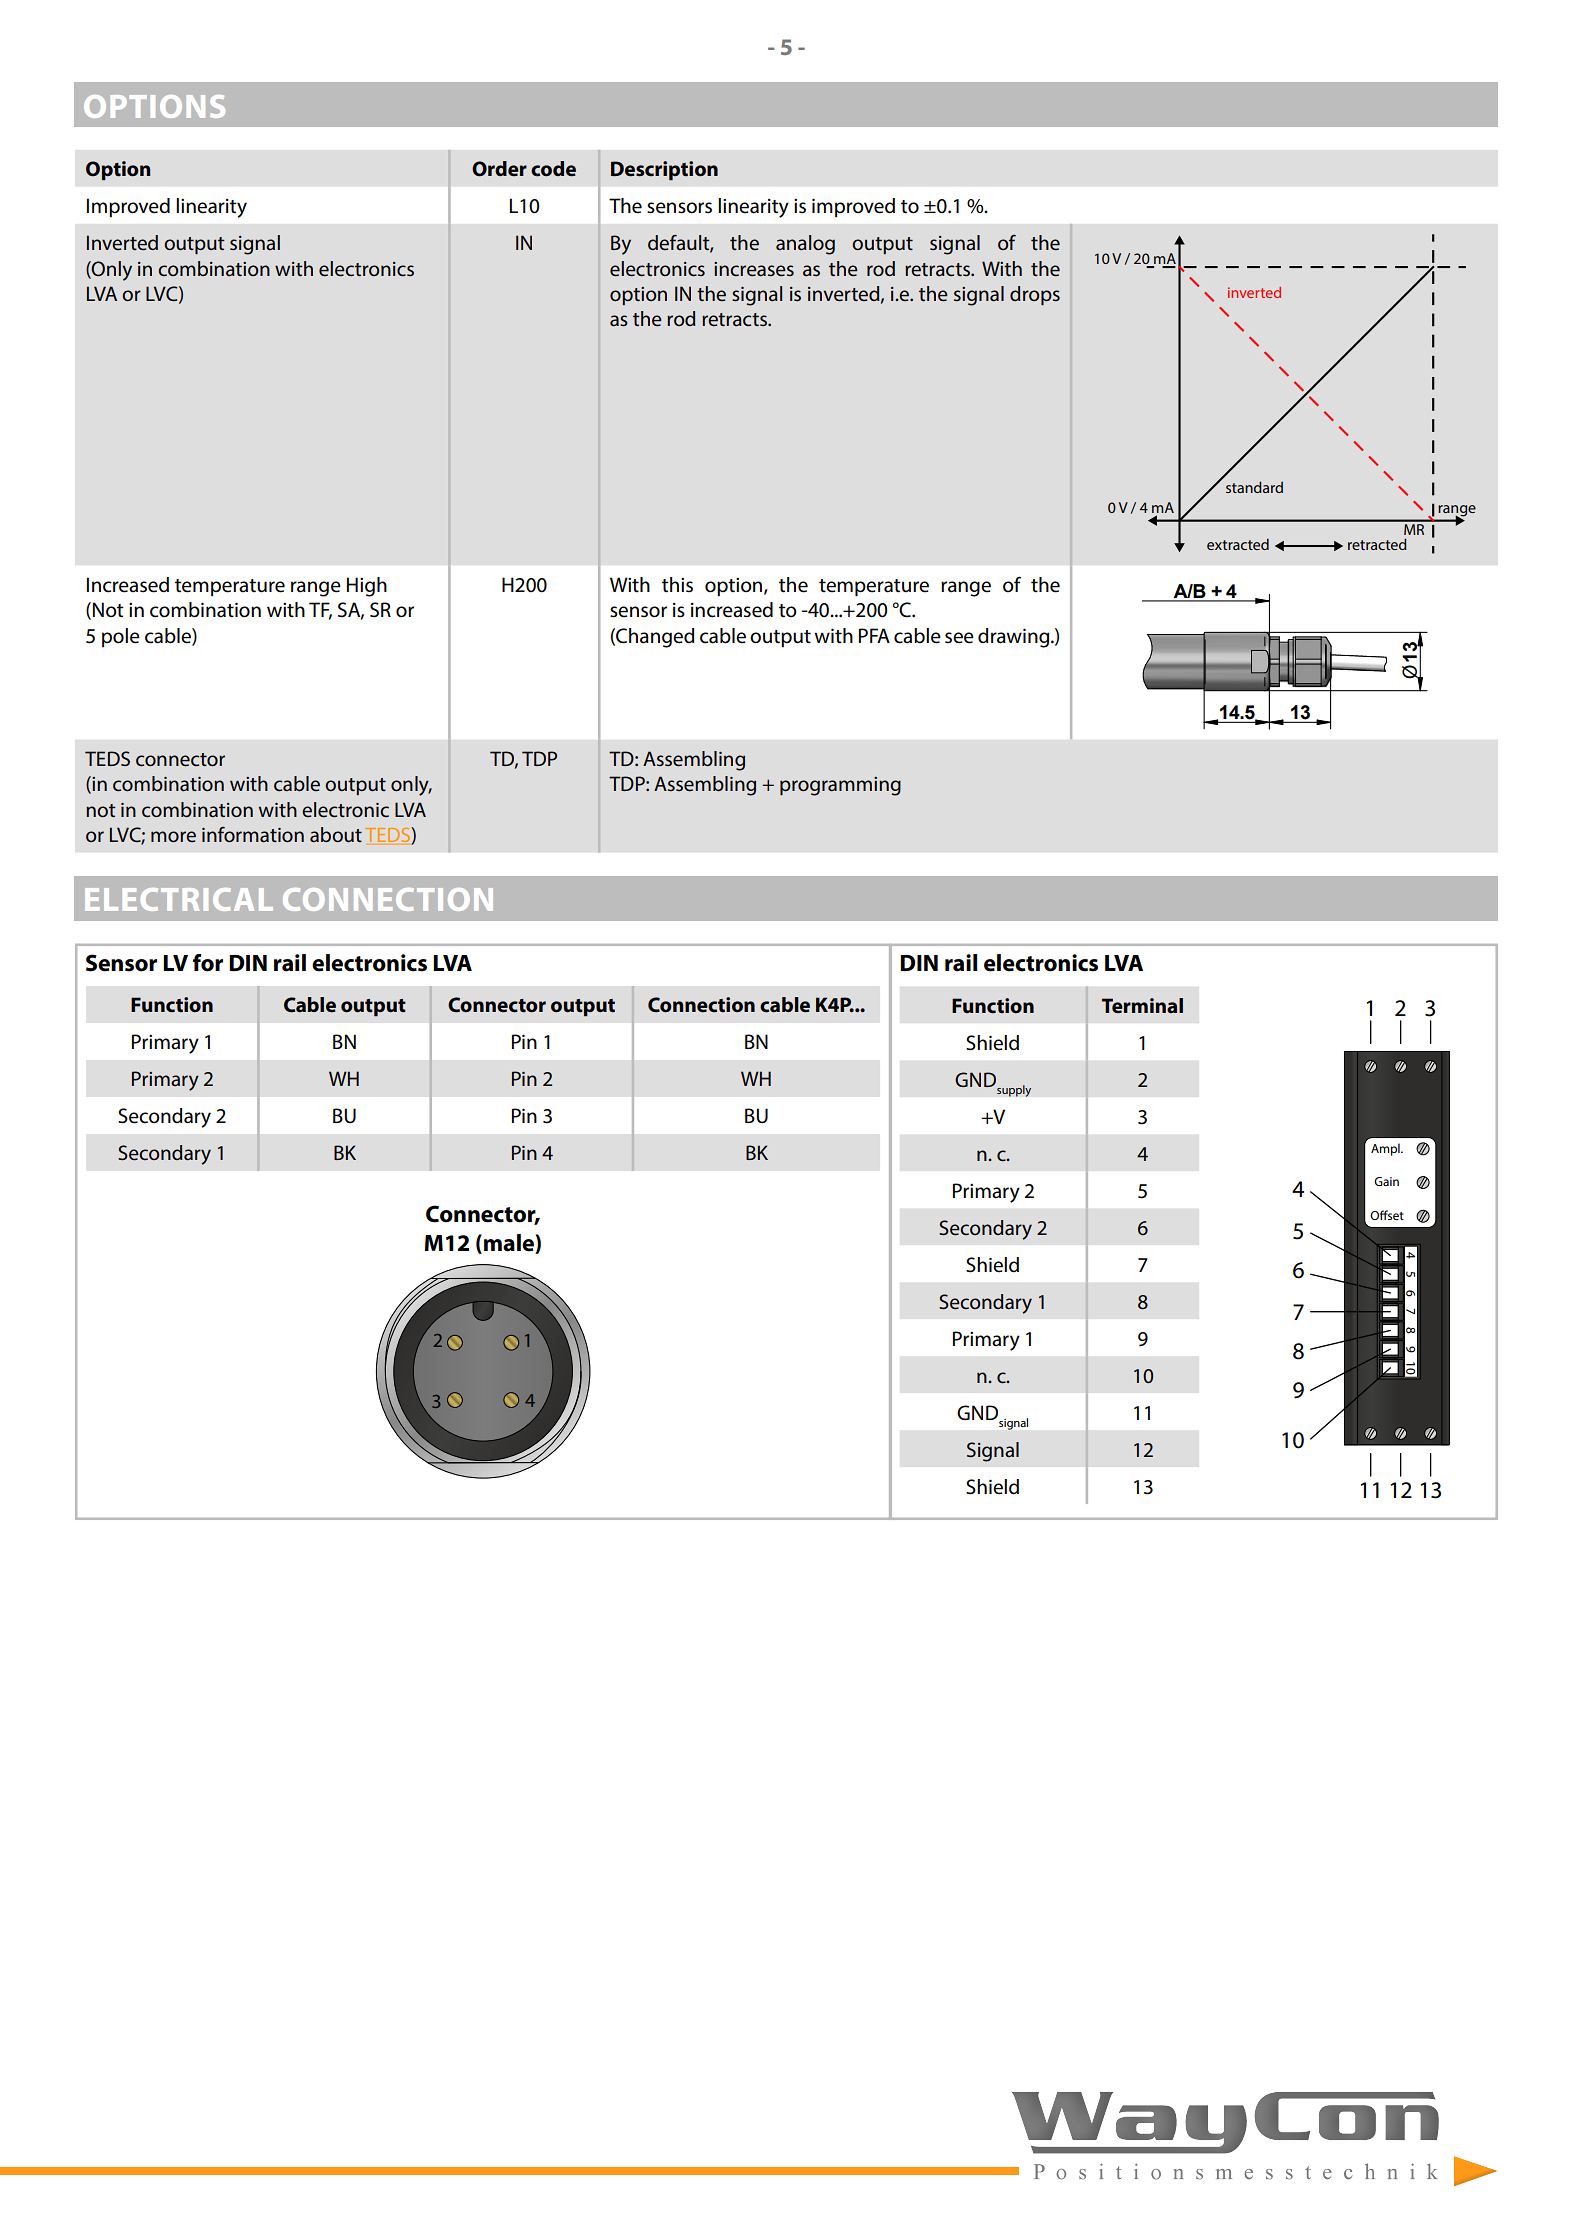  Describe the element at coordinates (664, 170) in the image. I see `Description` at that location.
